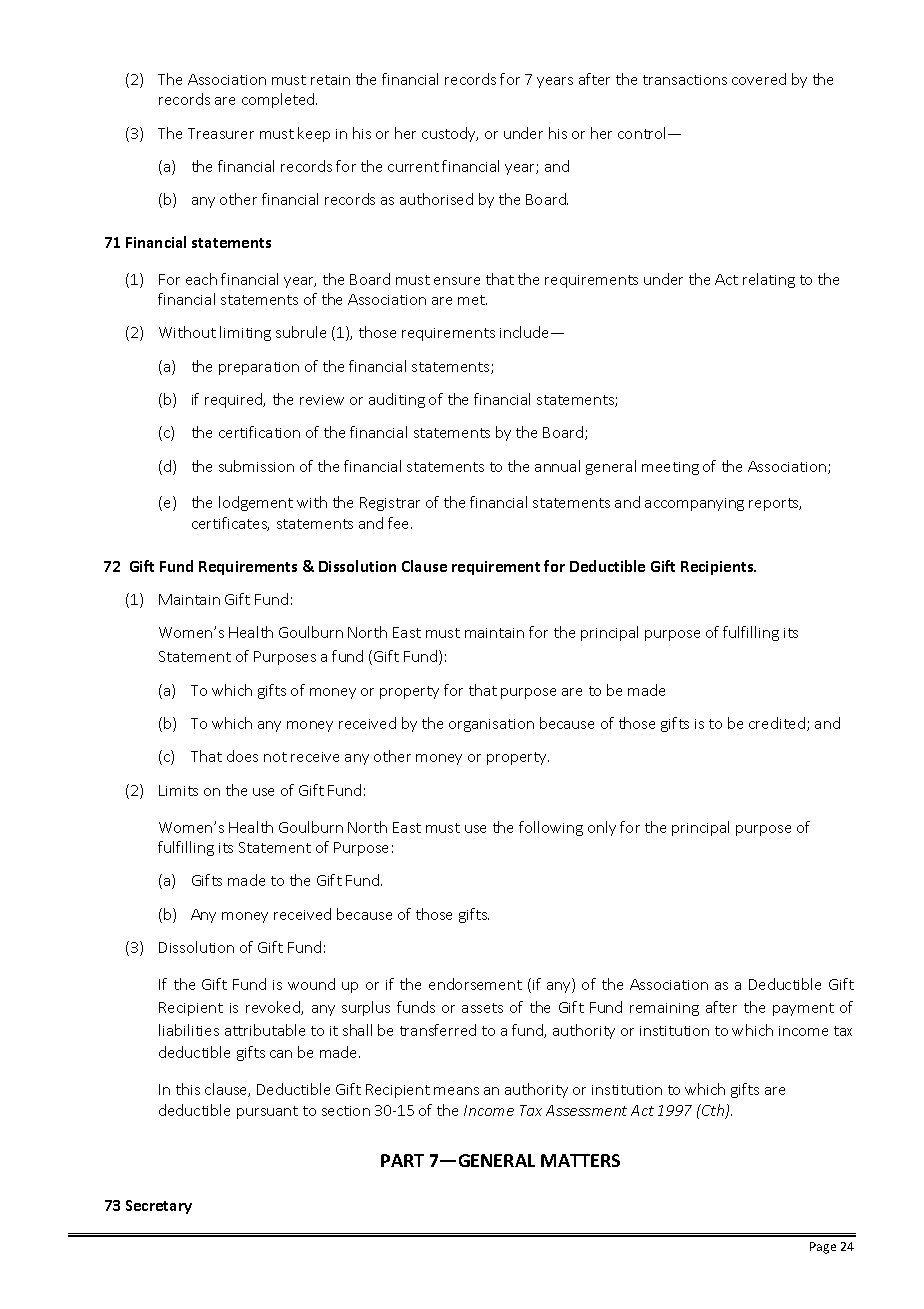 The height and width of the screenshot is (1309, 924). Describe the element at coordinates (450, 134) in the screenshot. I see `custody` at that location.
